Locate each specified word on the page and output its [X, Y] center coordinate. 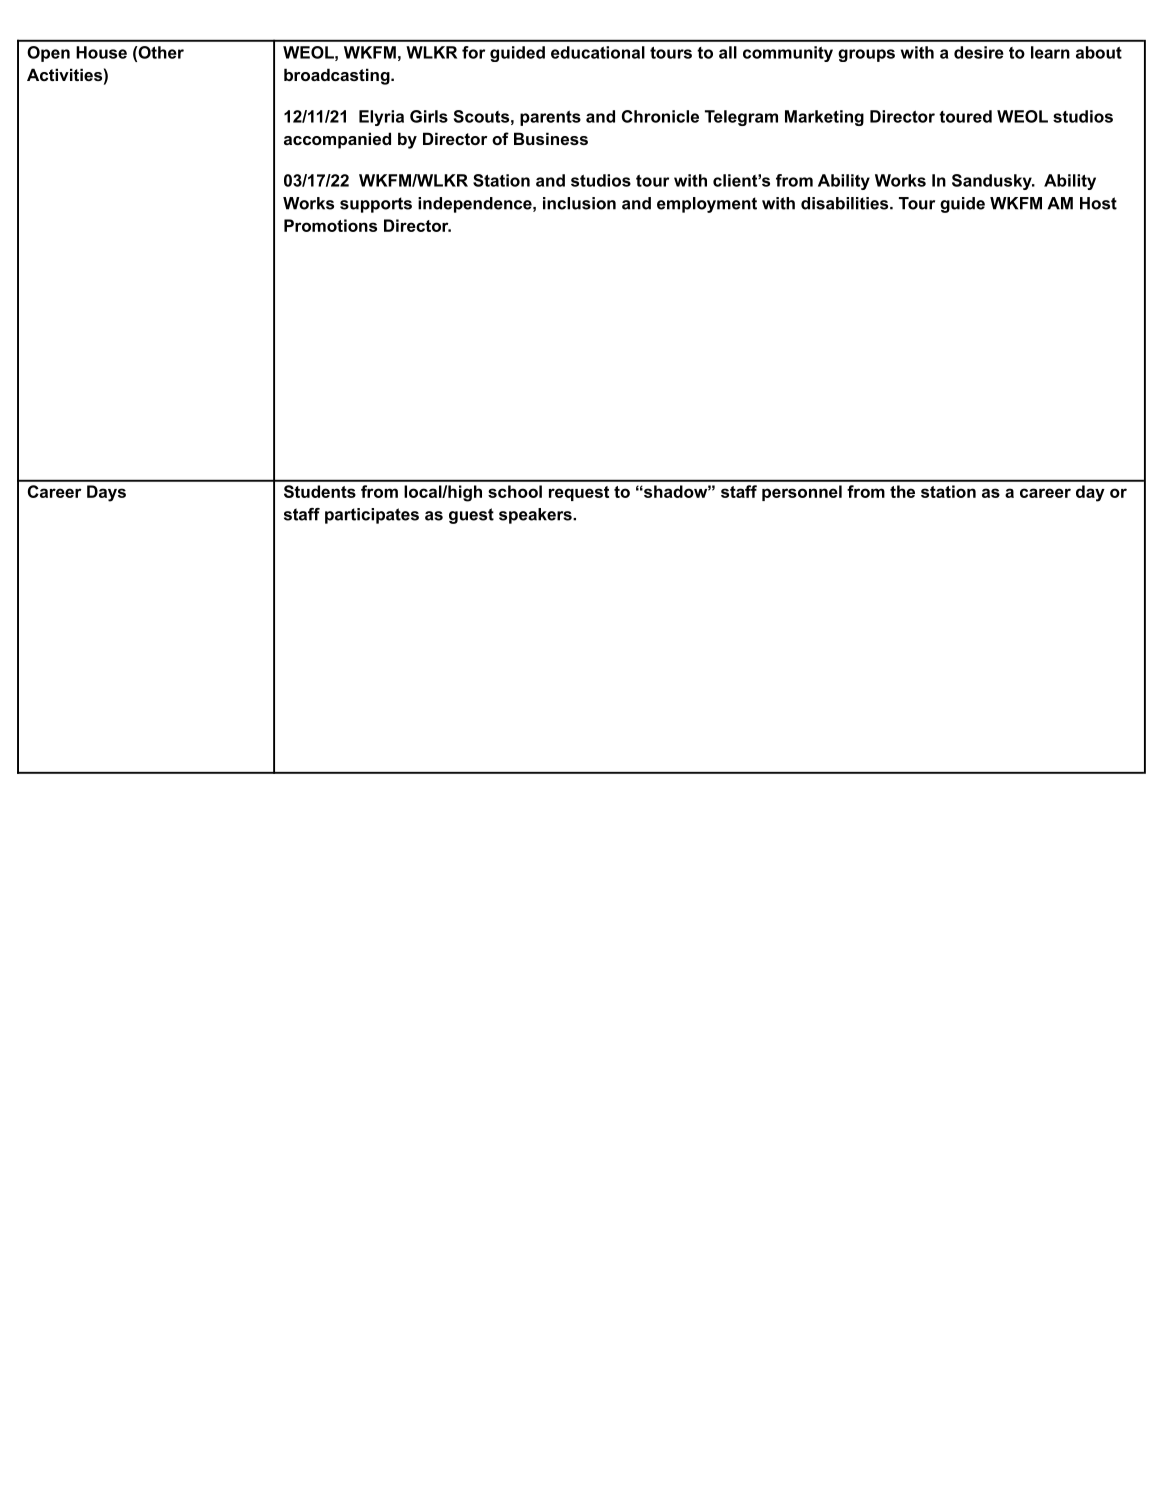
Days [106, 493]
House [101, 52]
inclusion [579, 203]
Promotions [330, 225]
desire [979, 52]
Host [1098, 203]
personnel [802, 493]
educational [598, 52]
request [579, 493]
